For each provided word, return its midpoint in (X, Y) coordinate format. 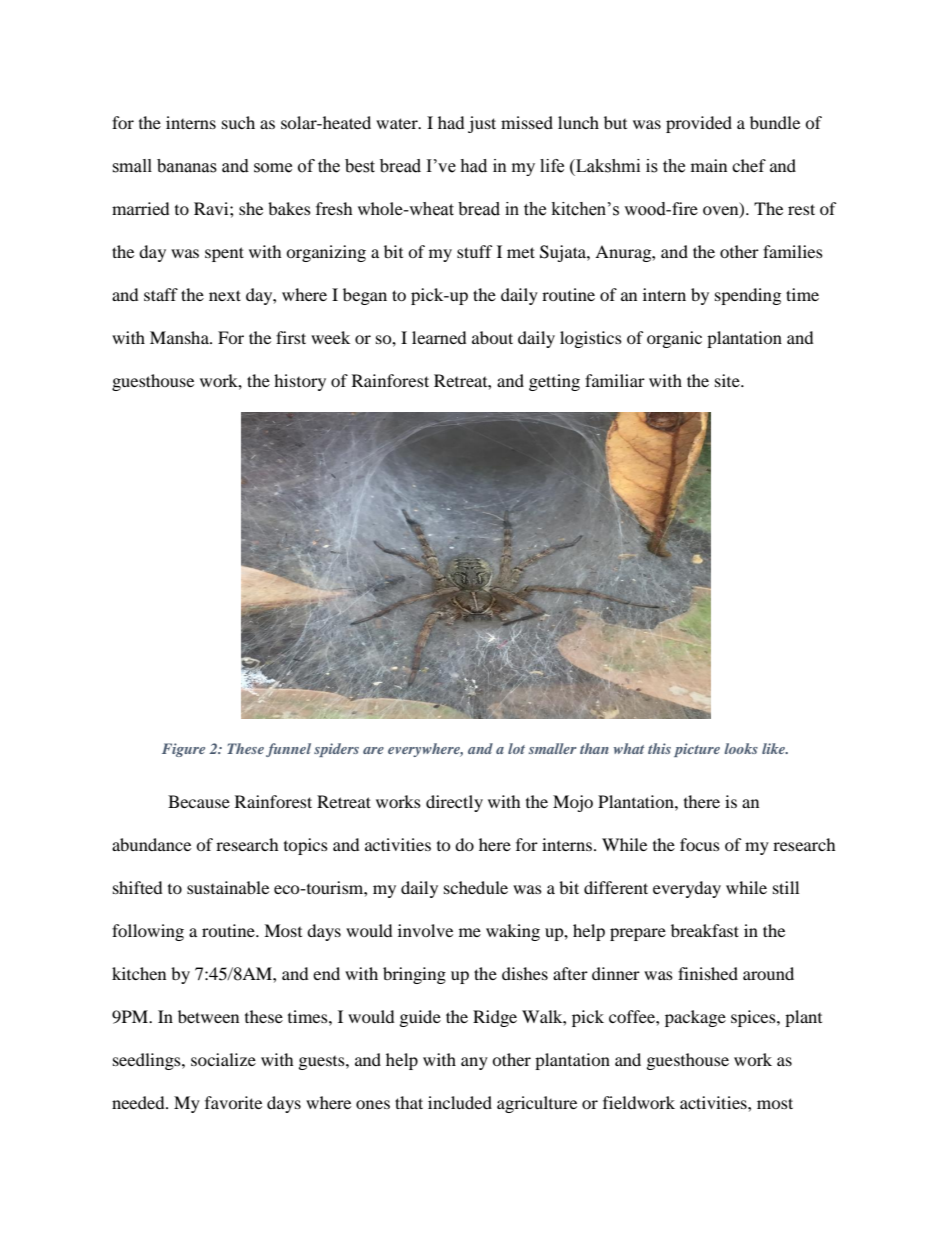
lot (516, 748)
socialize (223, 1059)
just (482, 124)
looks (741, 748)
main (709, 165)
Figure (183, 750)
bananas (187, 166)
